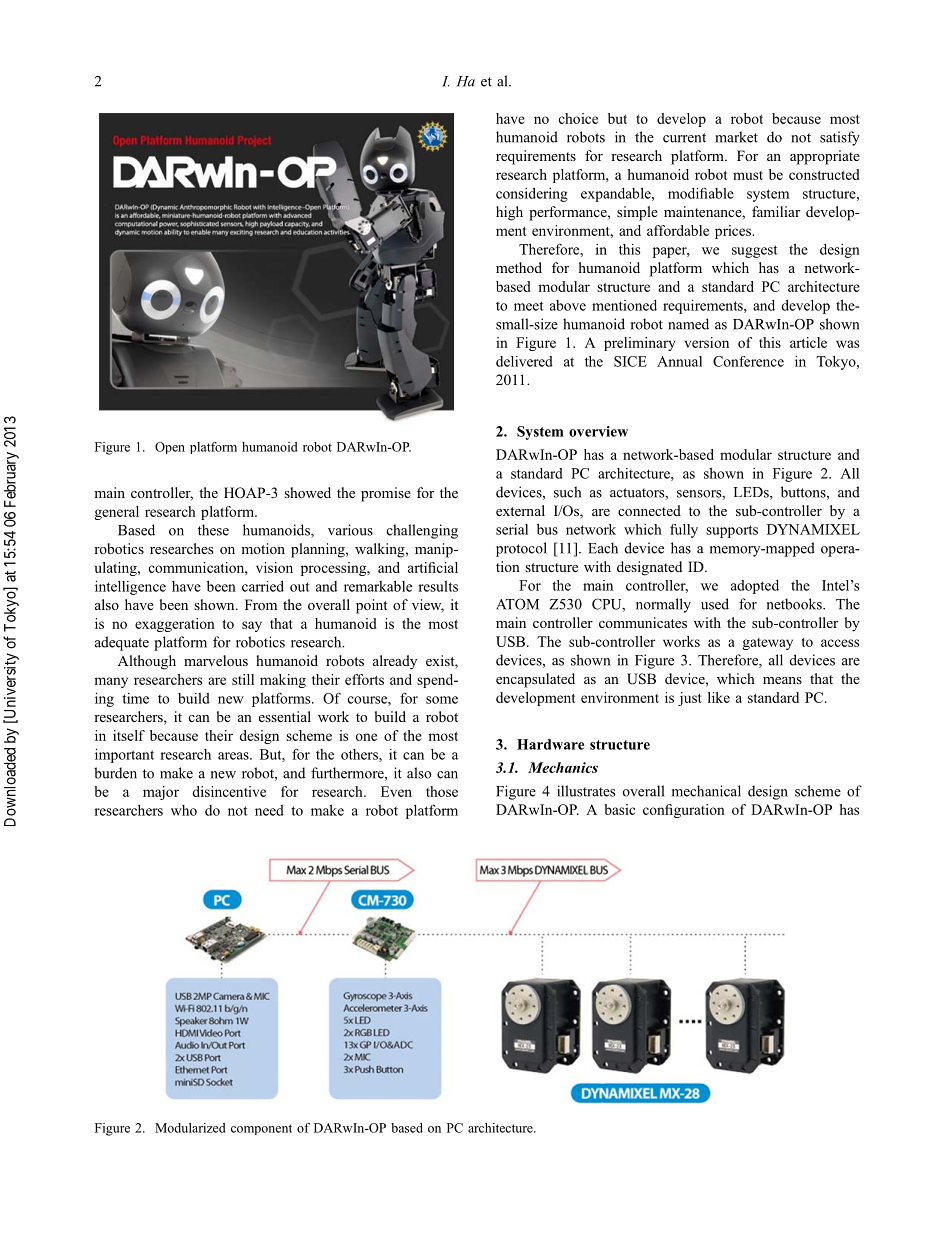  What do you see at coordinates (767, 644) in the screenshot?
I see `gateway` at bounding box center [767, 644].
